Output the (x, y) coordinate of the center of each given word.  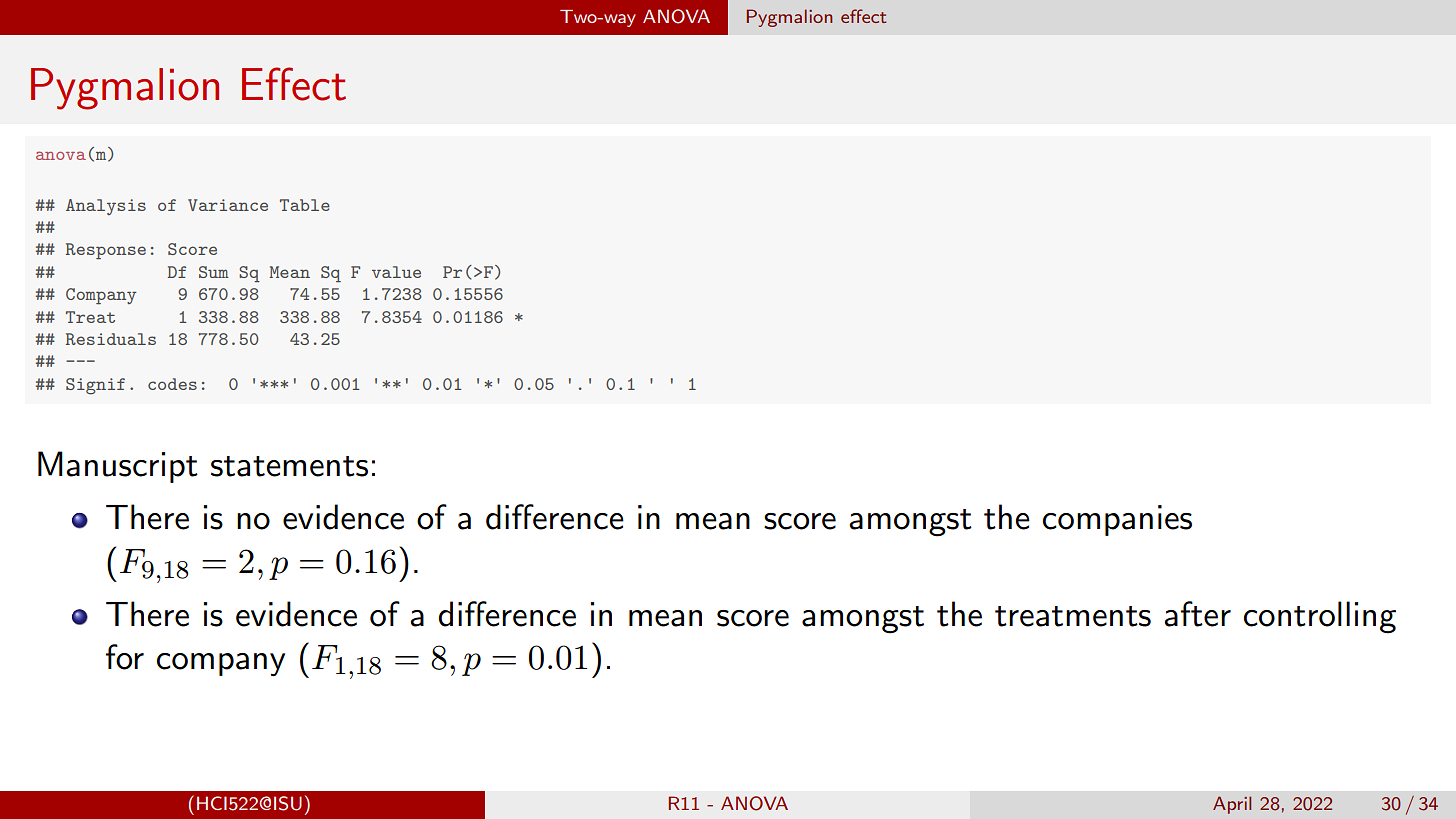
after (1197, 614)
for (125, 657)
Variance (228, 205)
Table (305, 205)
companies (1117, 520)
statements (289, 466)
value (396, 272)
